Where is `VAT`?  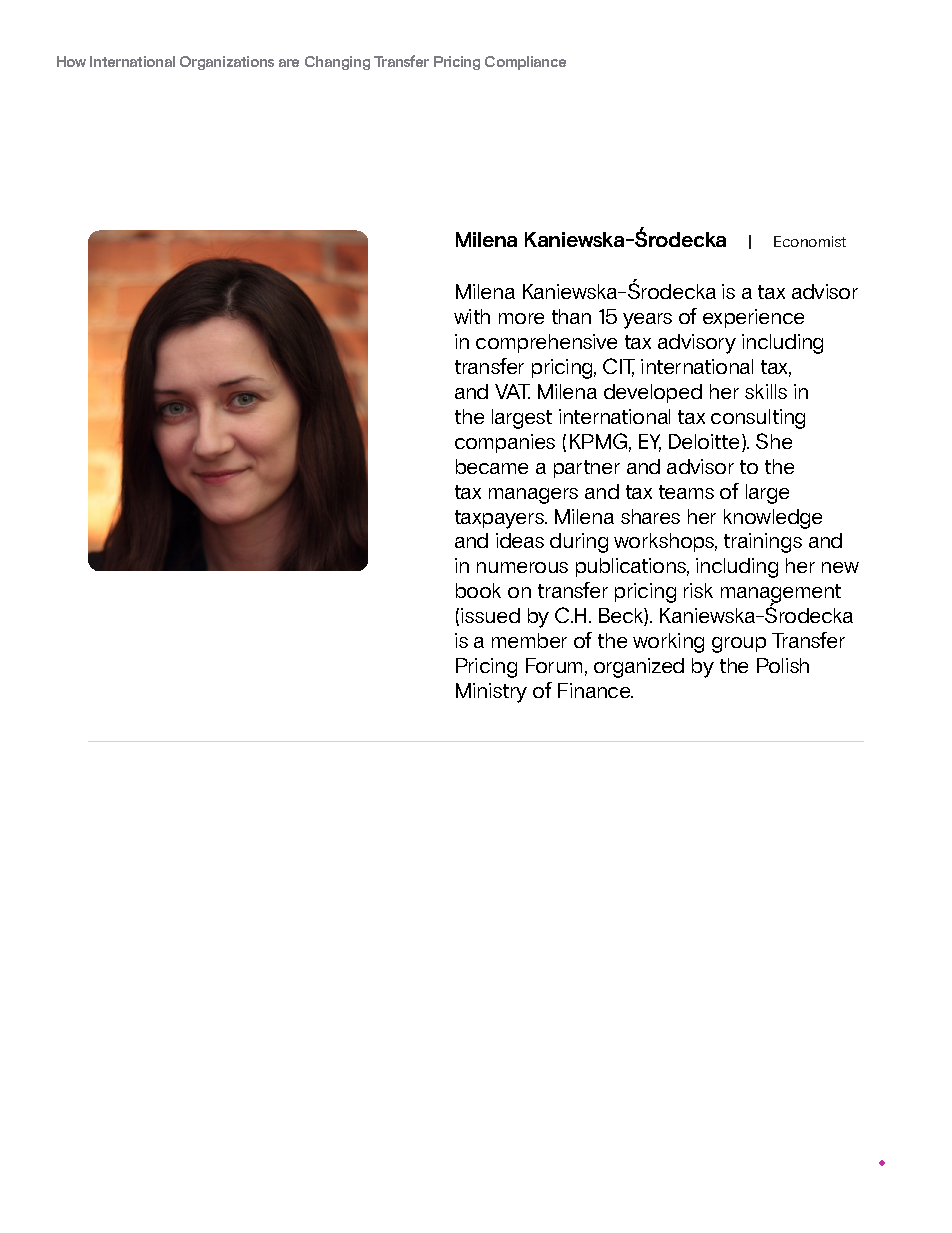
VAT is located at coordinates (512, 391).
